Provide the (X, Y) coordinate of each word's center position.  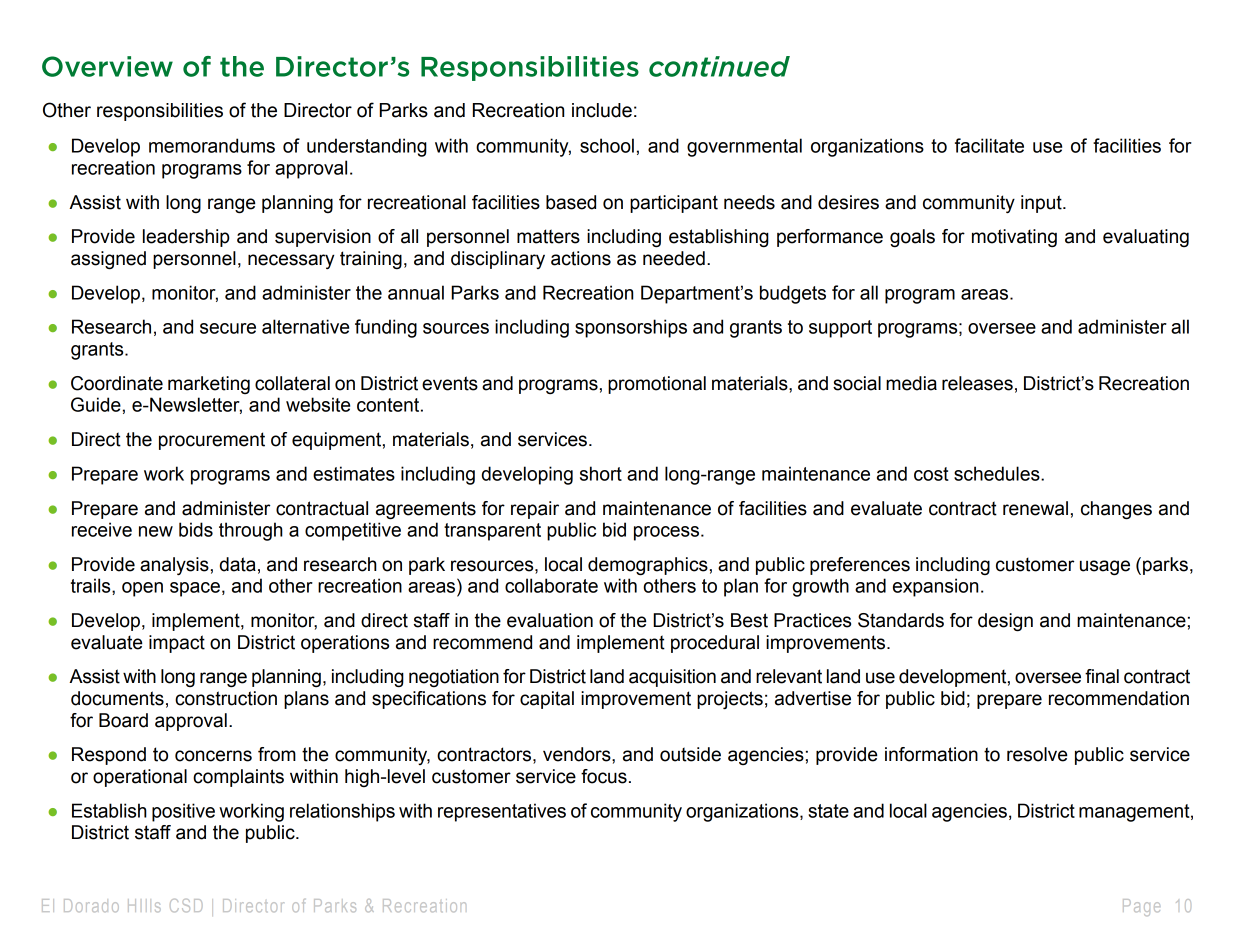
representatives (502, 812)
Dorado (91, 905)
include (602, 110)
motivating (1014, 238)
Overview (107, 66)
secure (228, 328)
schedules (998, 473)
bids (196, 529)
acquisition (672, 678)
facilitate (989, 145)
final (1102, 676)
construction (226, 698)
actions (581, 258)
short (601, 473)
